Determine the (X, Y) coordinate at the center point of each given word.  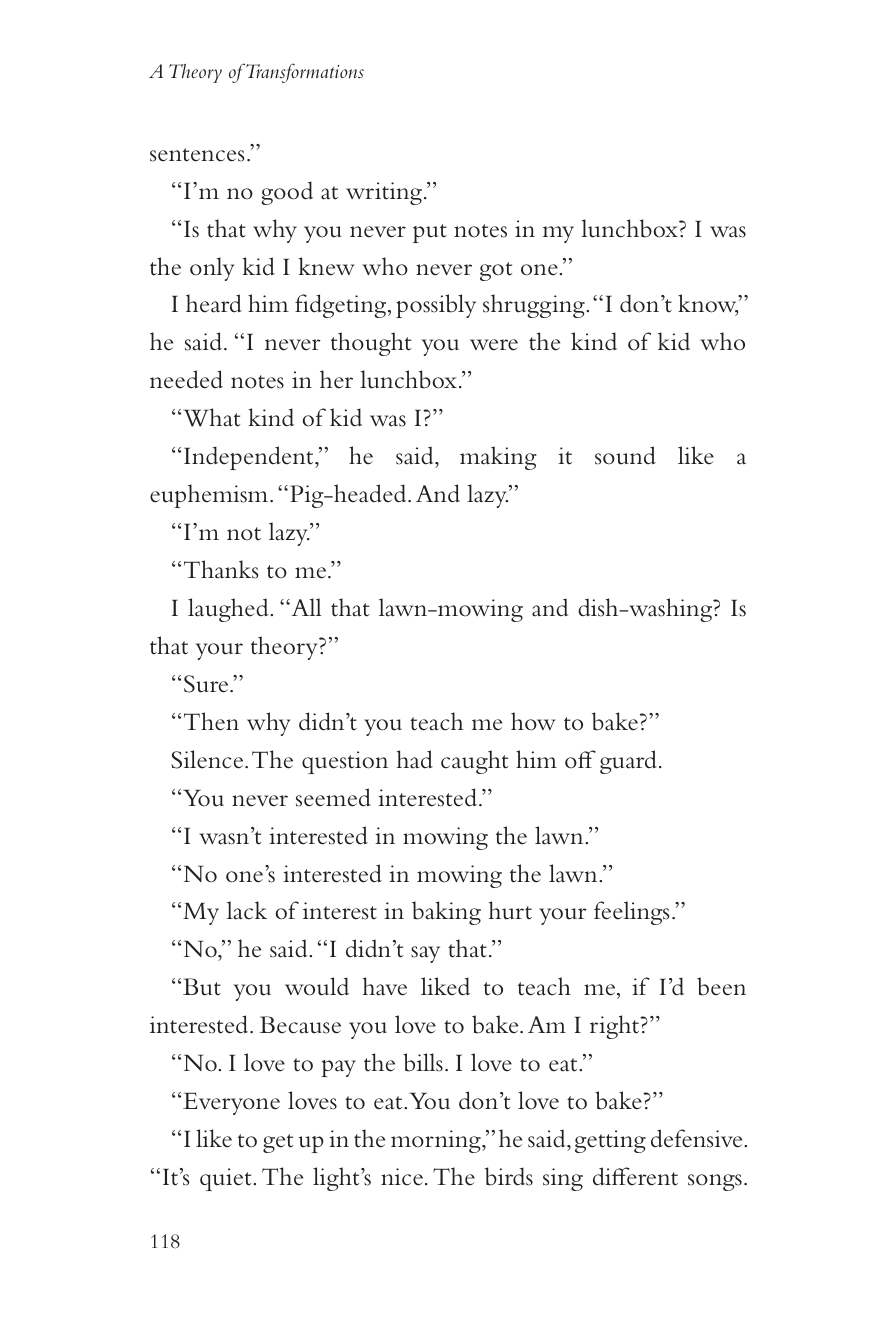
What (211, 417)
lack (247, 910)
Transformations (304, 73)
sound (625, 455)
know (708, 305)
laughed (229, 610)
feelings (632, 913)
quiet (227, 1179)
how (533, 721)
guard (628, 762)
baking (446, 913)
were (494, 345)
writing (384, 193)
